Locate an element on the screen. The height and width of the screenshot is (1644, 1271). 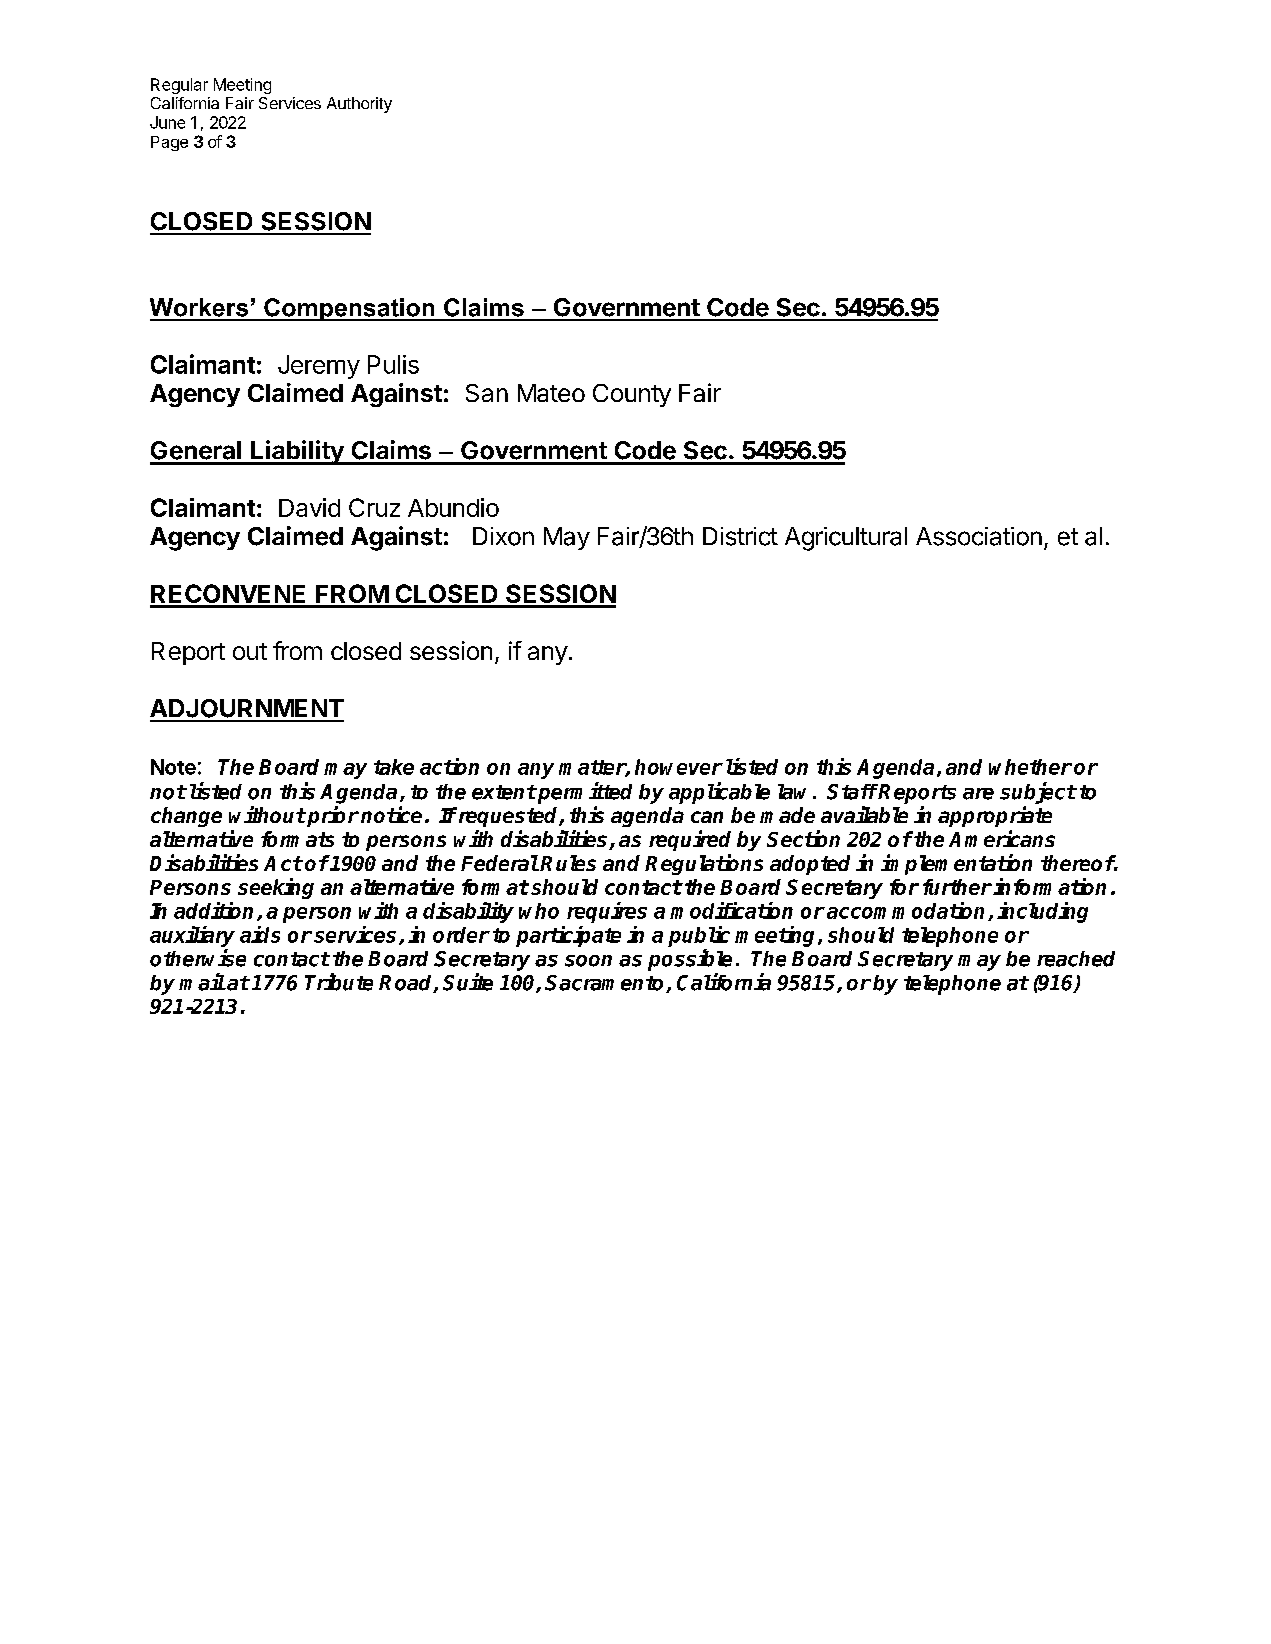
County is located at coordinates (632, 395).
